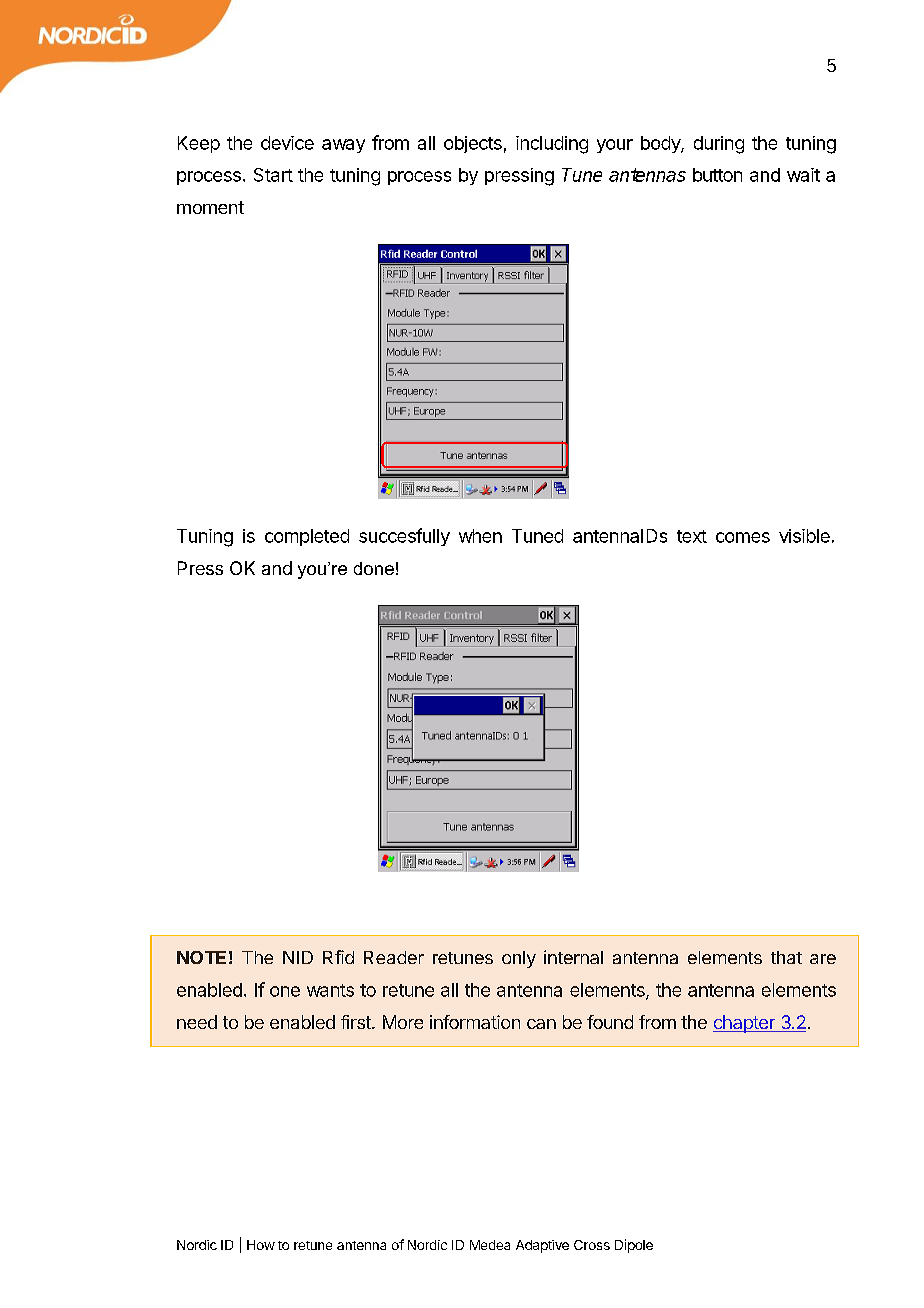 The height and width of the document is (1308, 924). I want to click on during, so click(719, 145).
